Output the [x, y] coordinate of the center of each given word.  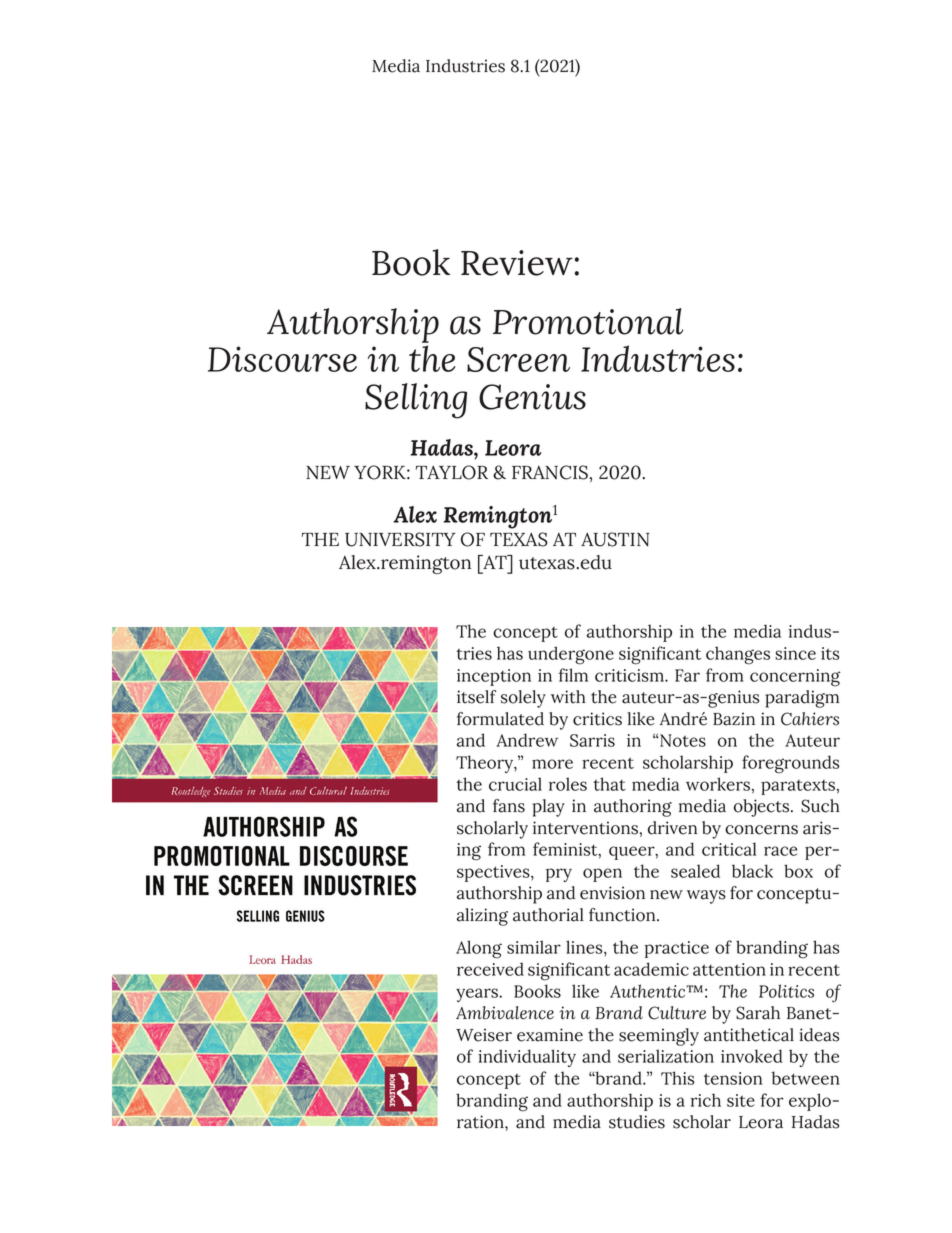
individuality [527, 1058]
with [568, 697]
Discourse [282, 359]
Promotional [588, 321]
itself [476, 697]
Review [518, 263]
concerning [795, 678]
